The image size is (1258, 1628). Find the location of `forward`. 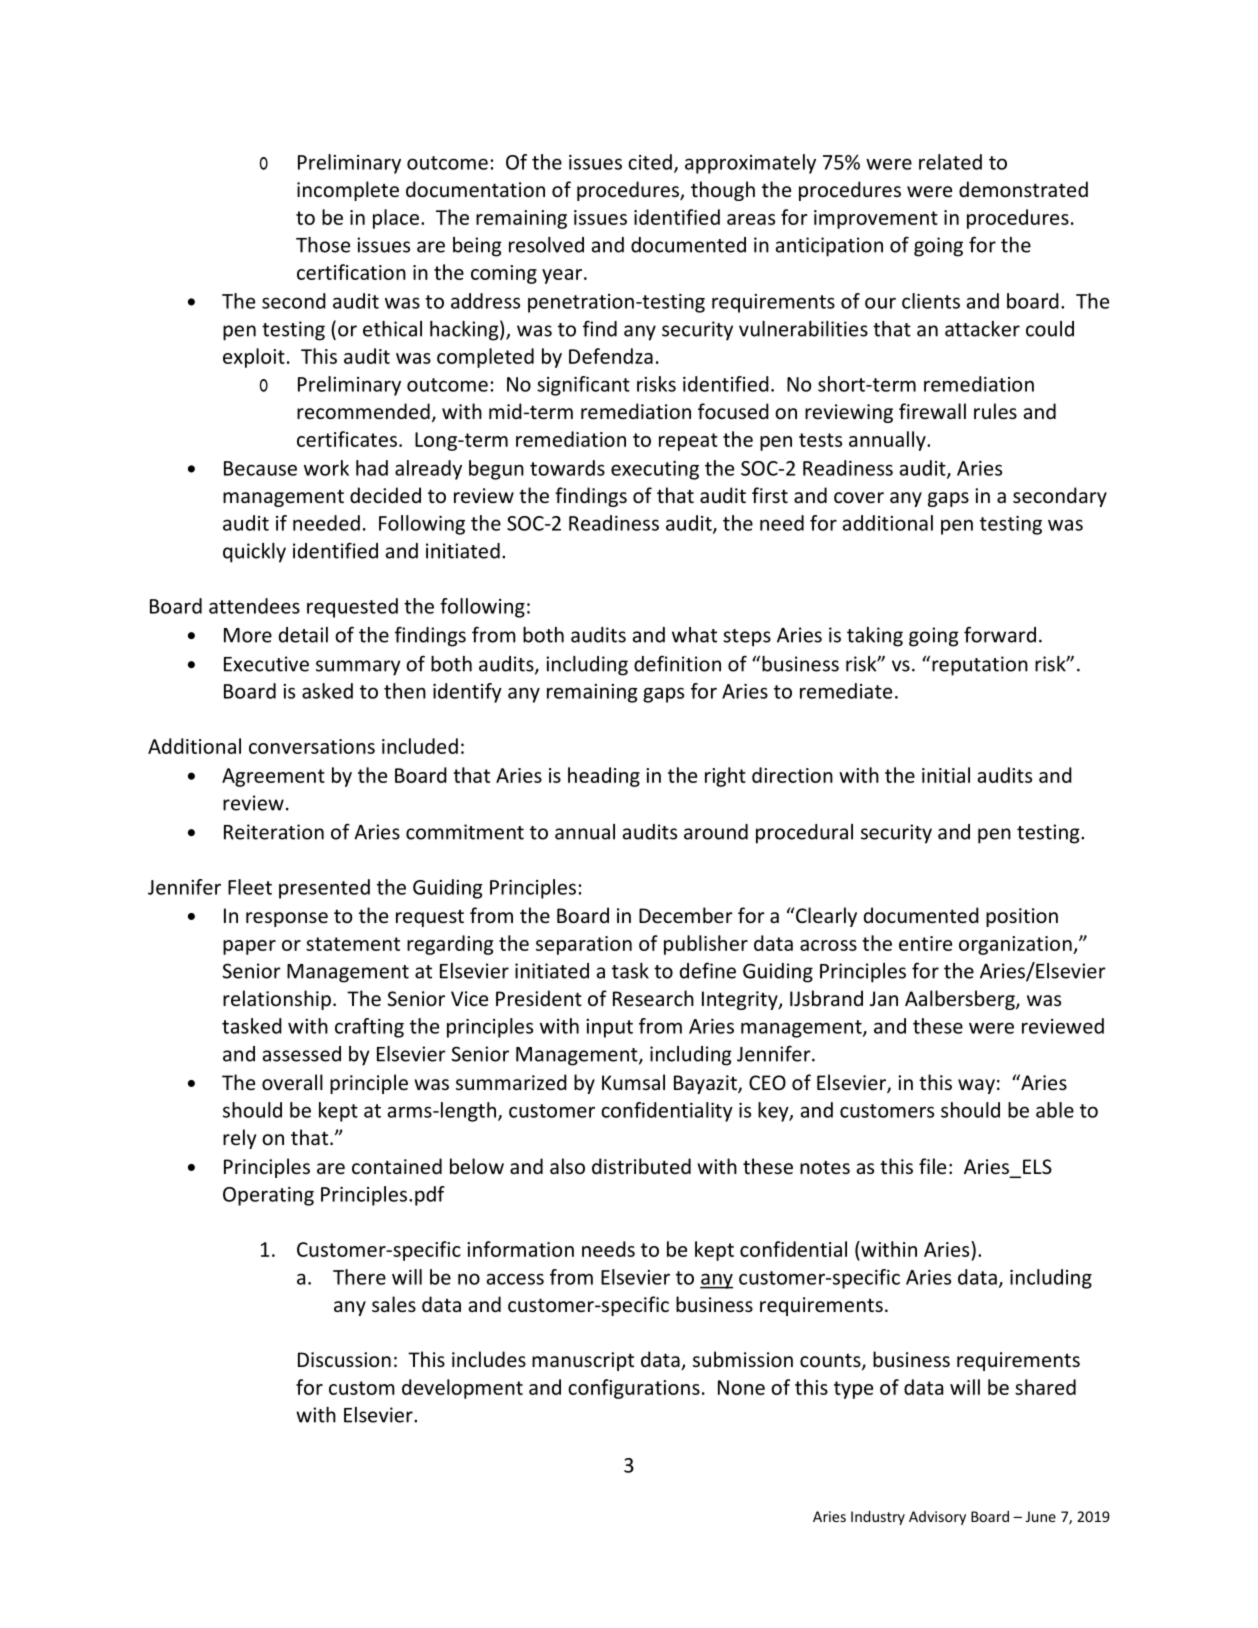

forward is located at coordinates (1000, 634).
